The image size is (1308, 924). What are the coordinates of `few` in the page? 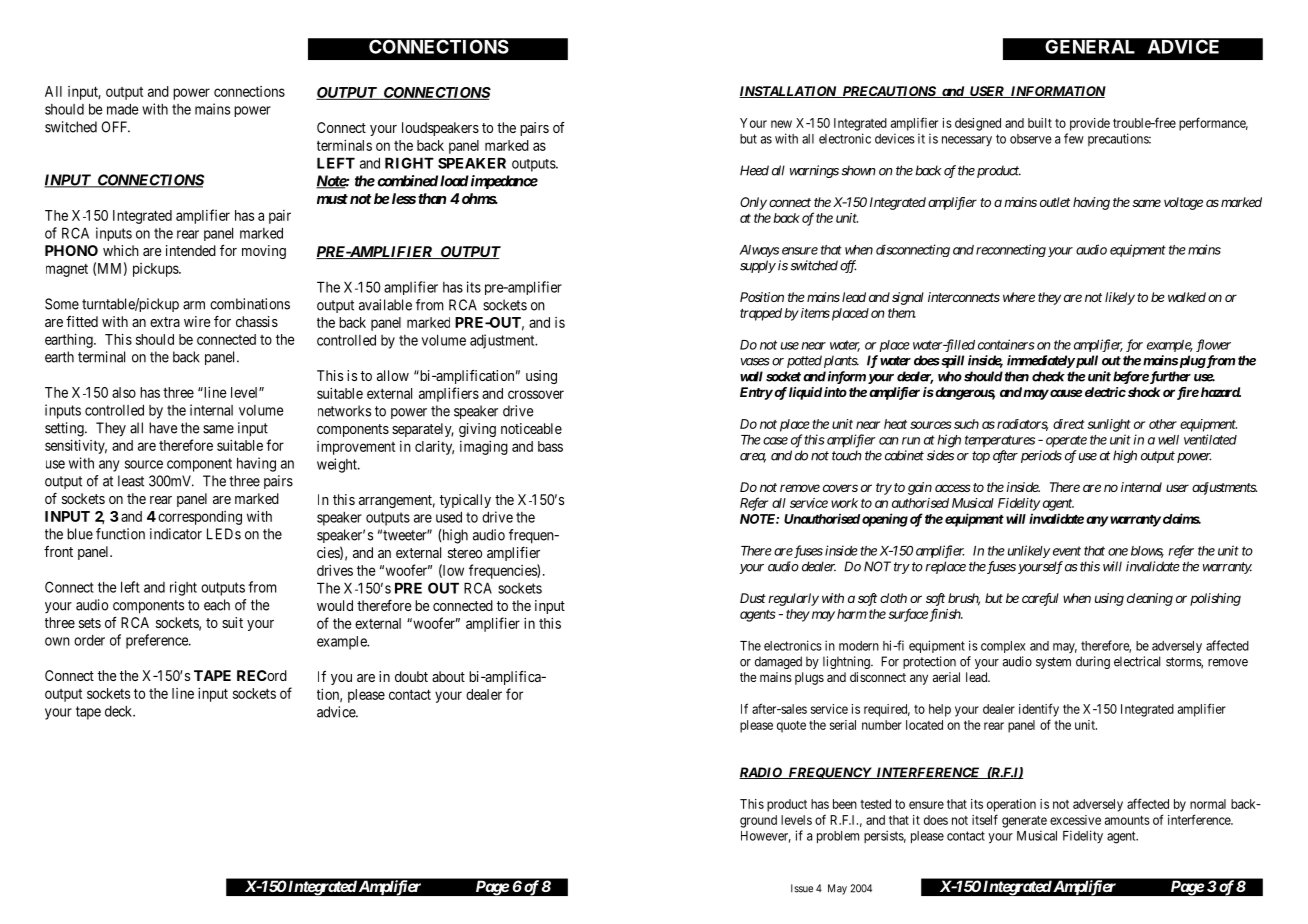 It's located at (1074, 138).
